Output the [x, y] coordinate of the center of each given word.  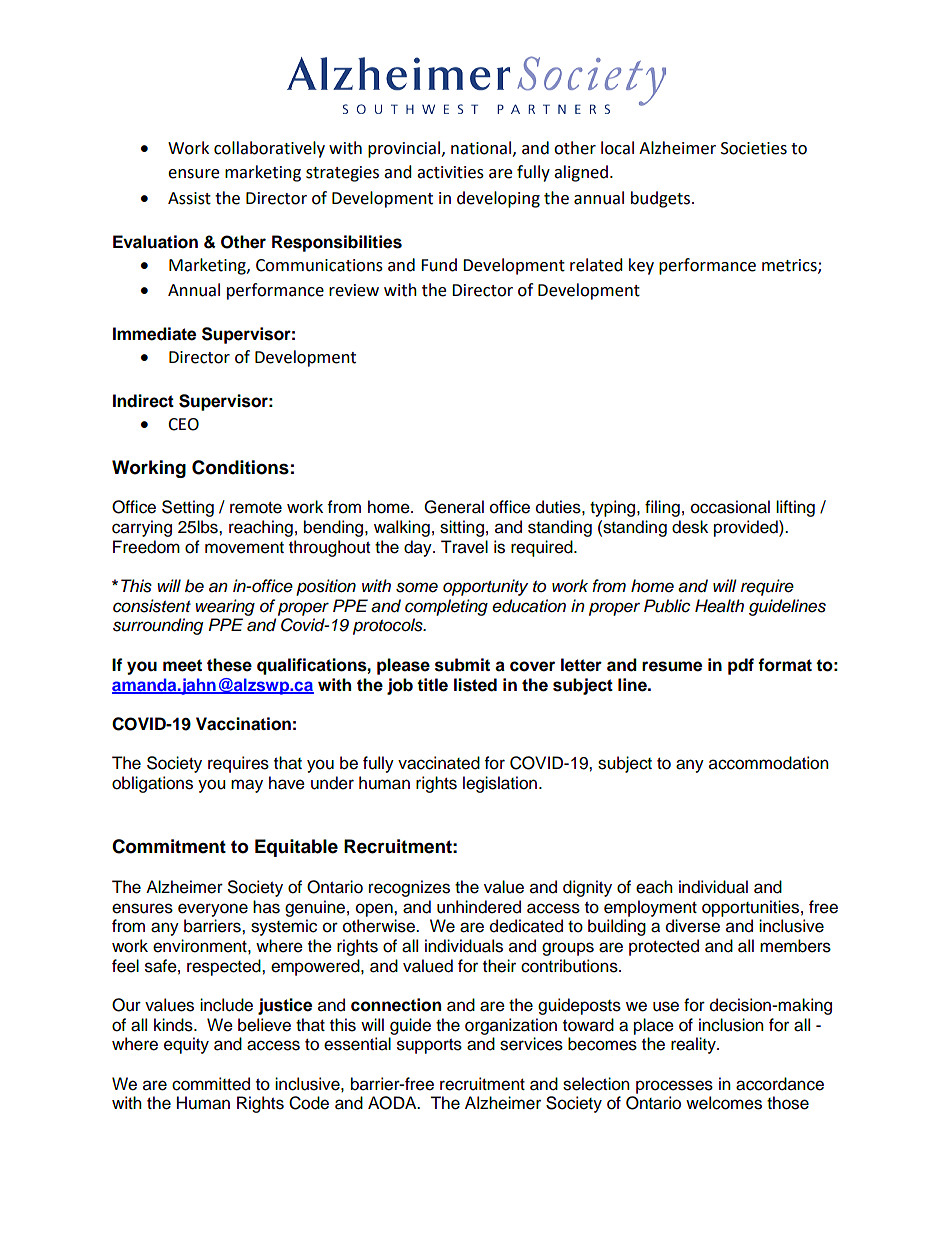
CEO [183, 424]
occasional [730, 507]
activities [450, 172]
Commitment [169, 846]
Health [719, 606]
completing [446, 607]
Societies [754, 148]
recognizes [409, 888]
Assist [189, 198]
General [454, 507]
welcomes [724, 1103]
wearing [225, 607]
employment [650, 908]
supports [429, 1046]
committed [211, 1084]
